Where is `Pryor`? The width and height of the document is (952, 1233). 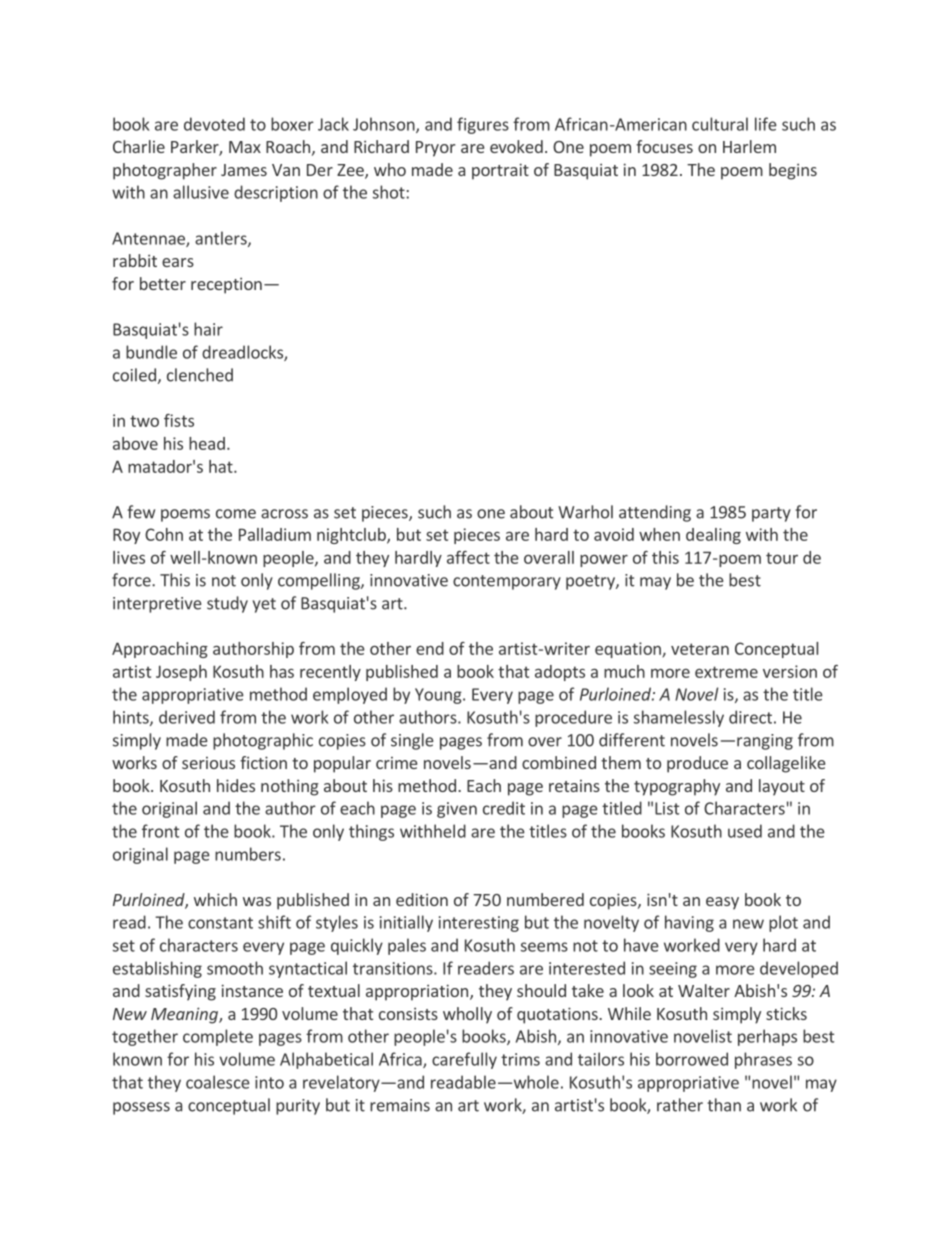 Pryor is located at coordinates (435, 149).
